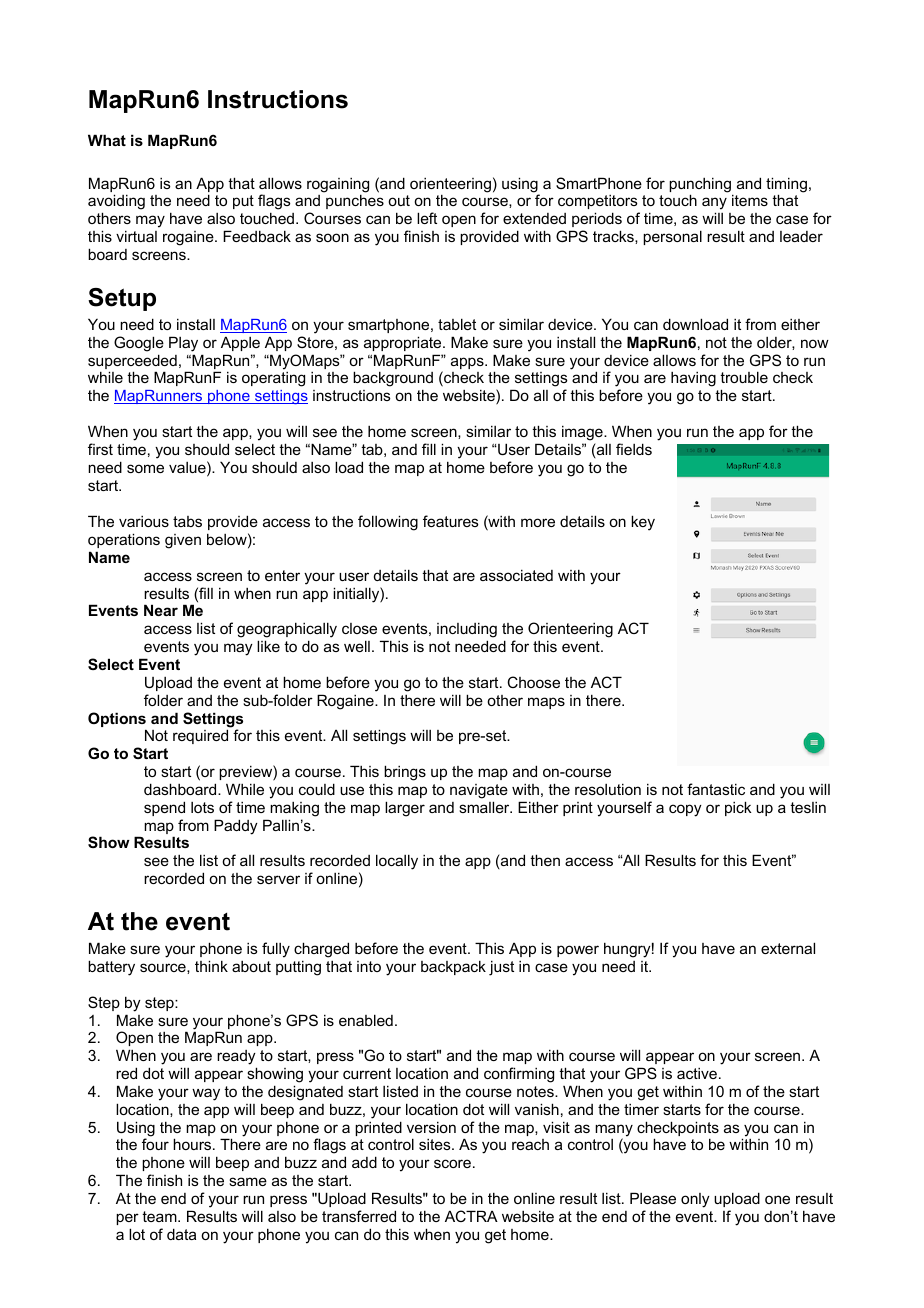  I want to click on punching, so click(701, 186).
